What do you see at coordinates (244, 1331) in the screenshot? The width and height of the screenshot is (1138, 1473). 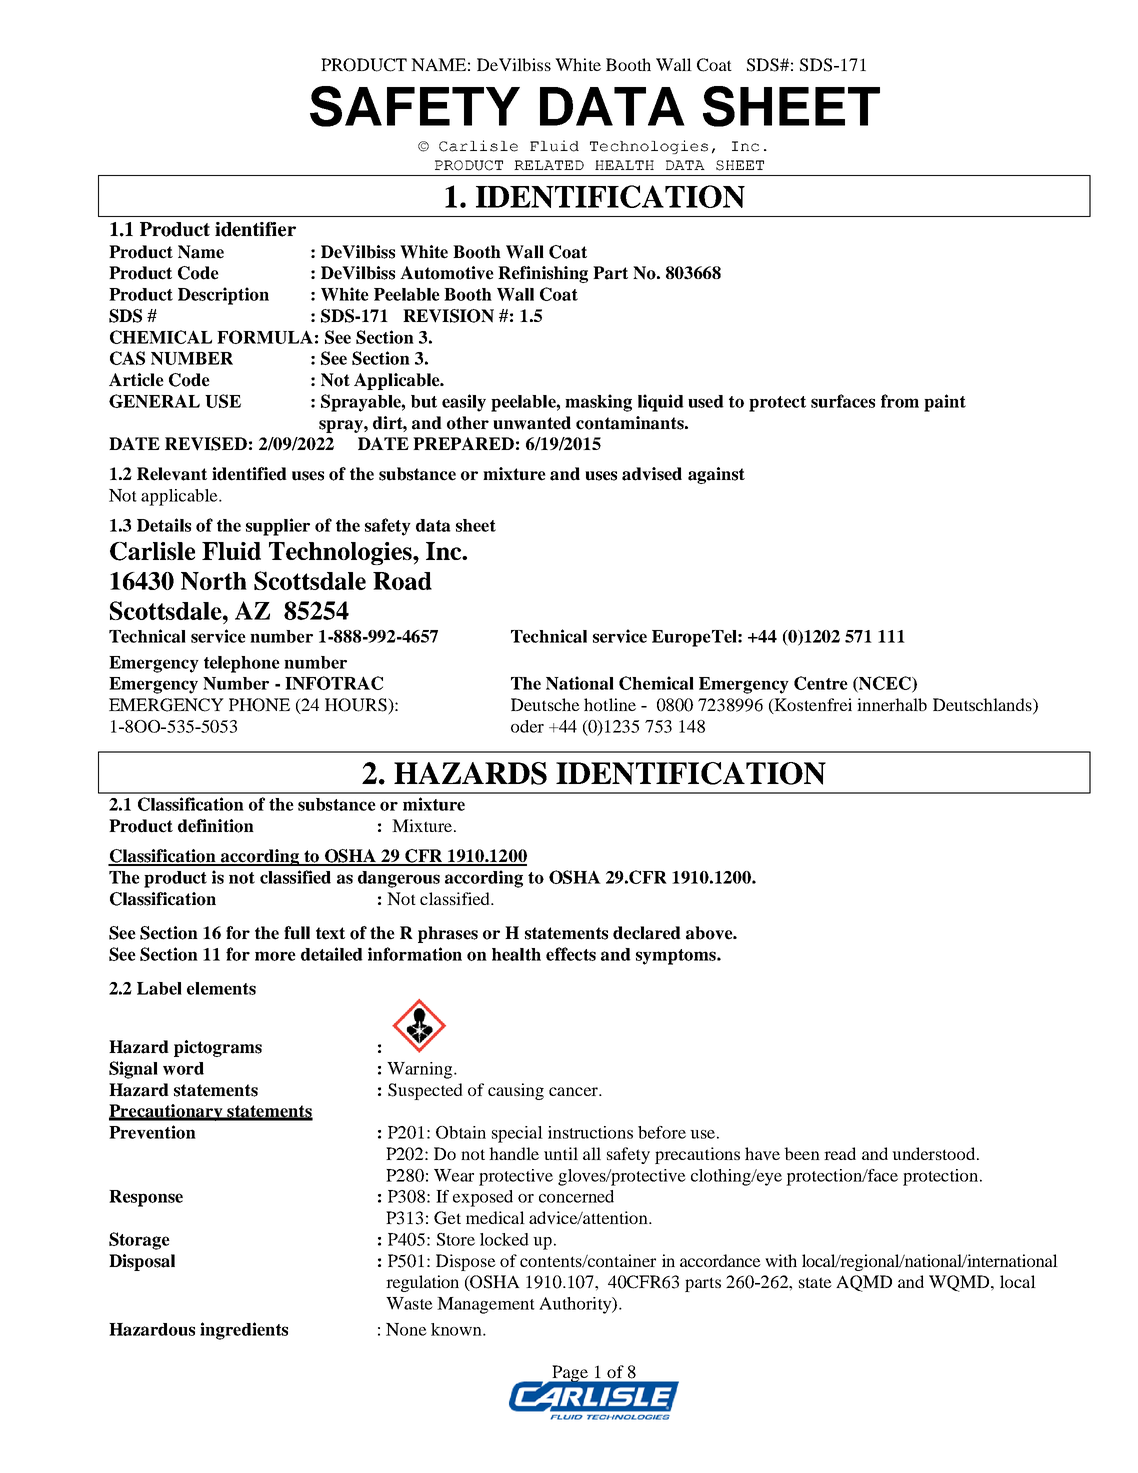 I see `ingredients` at bounding box center [244, 1331].
